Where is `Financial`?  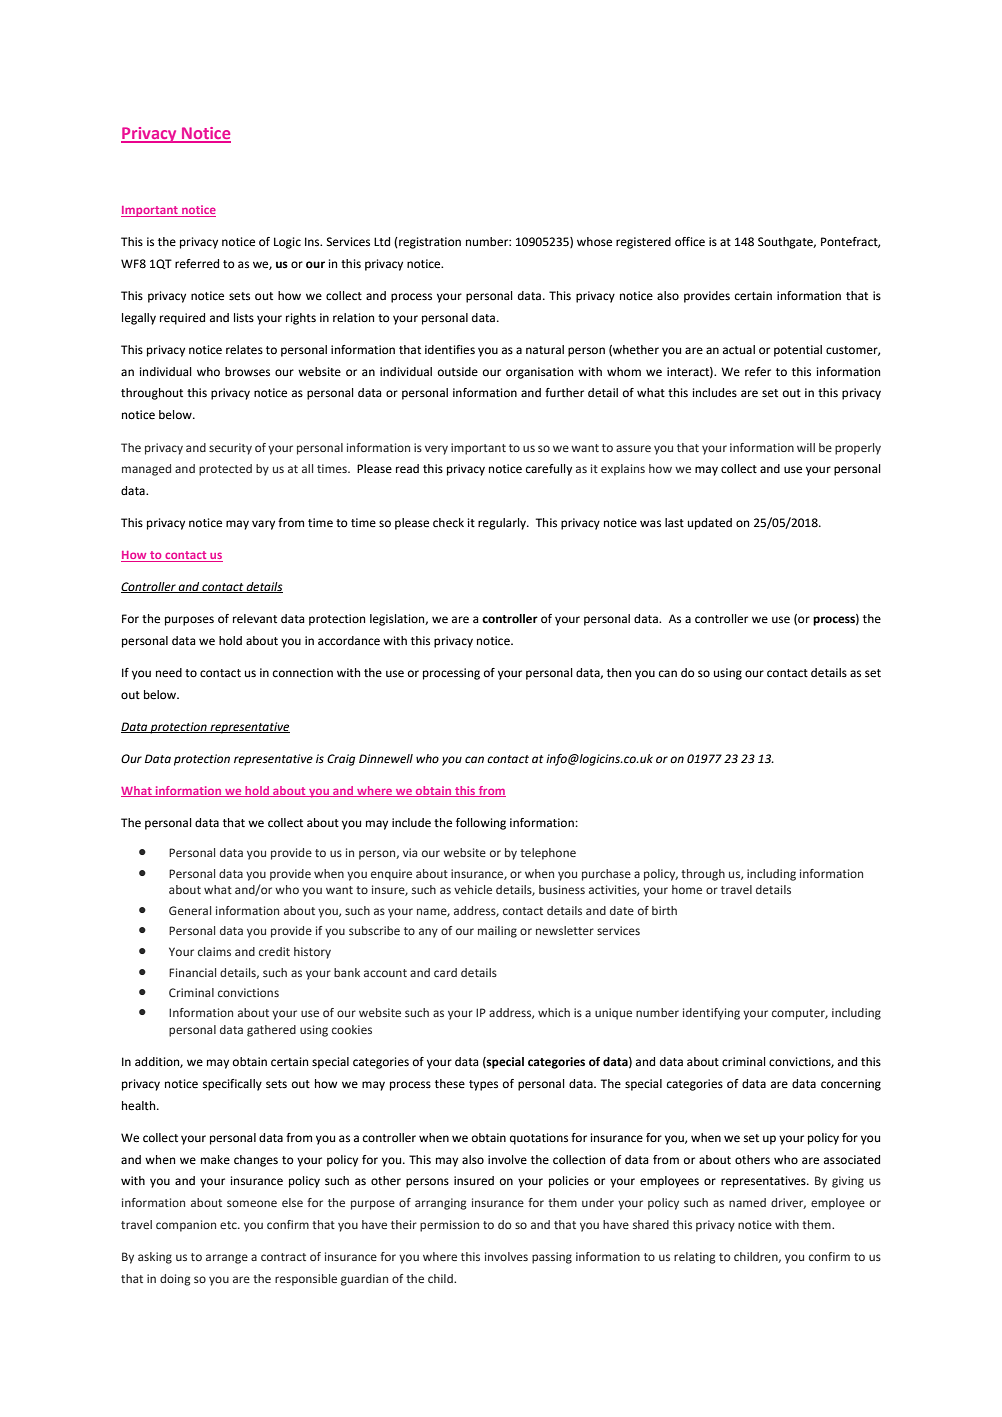
Financial is located at coordinates (192, 972).
